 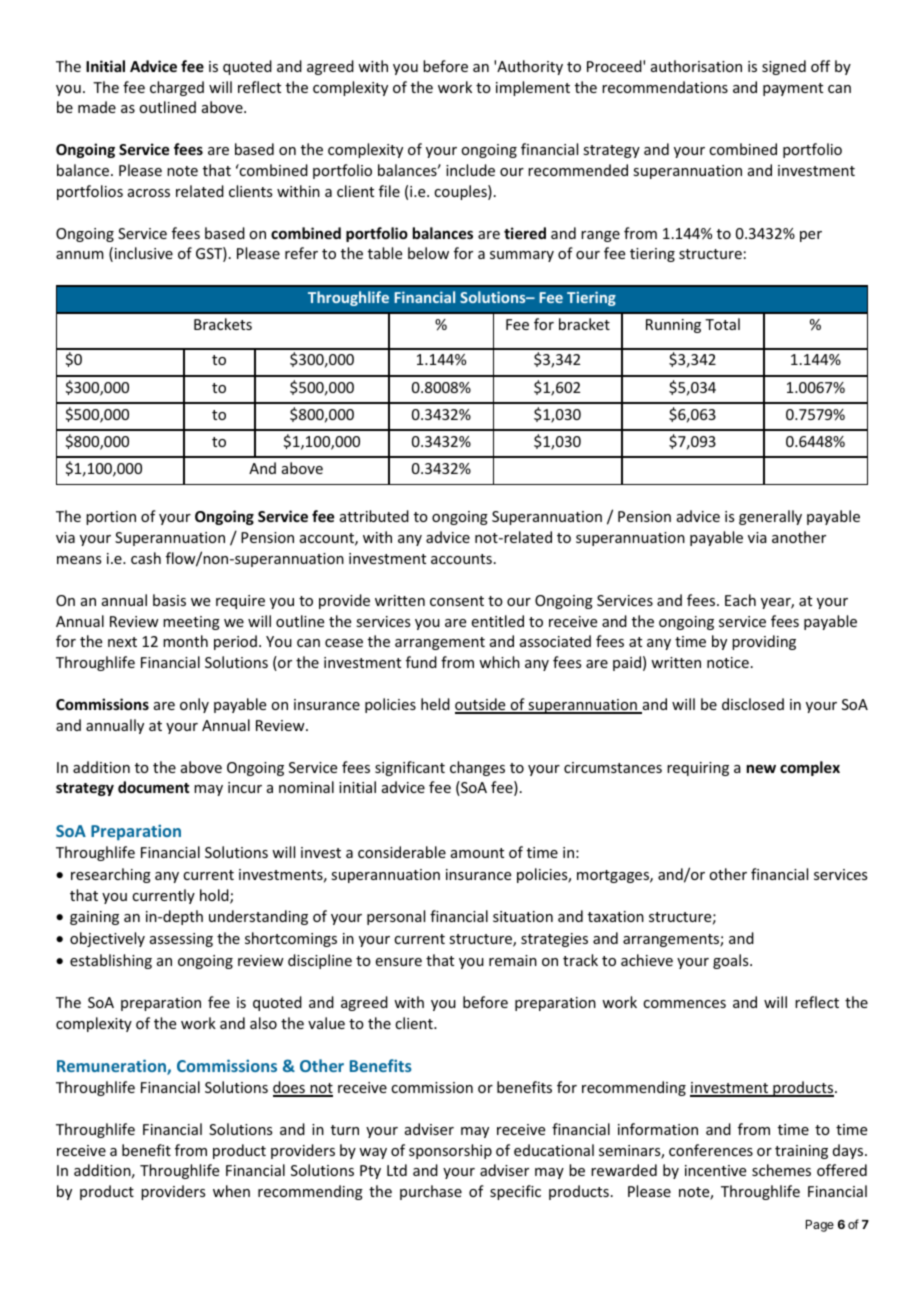 What do you see at coordinates (431, 1192) in the image?
I see `purchase` at bounding box center [431, 1192].
